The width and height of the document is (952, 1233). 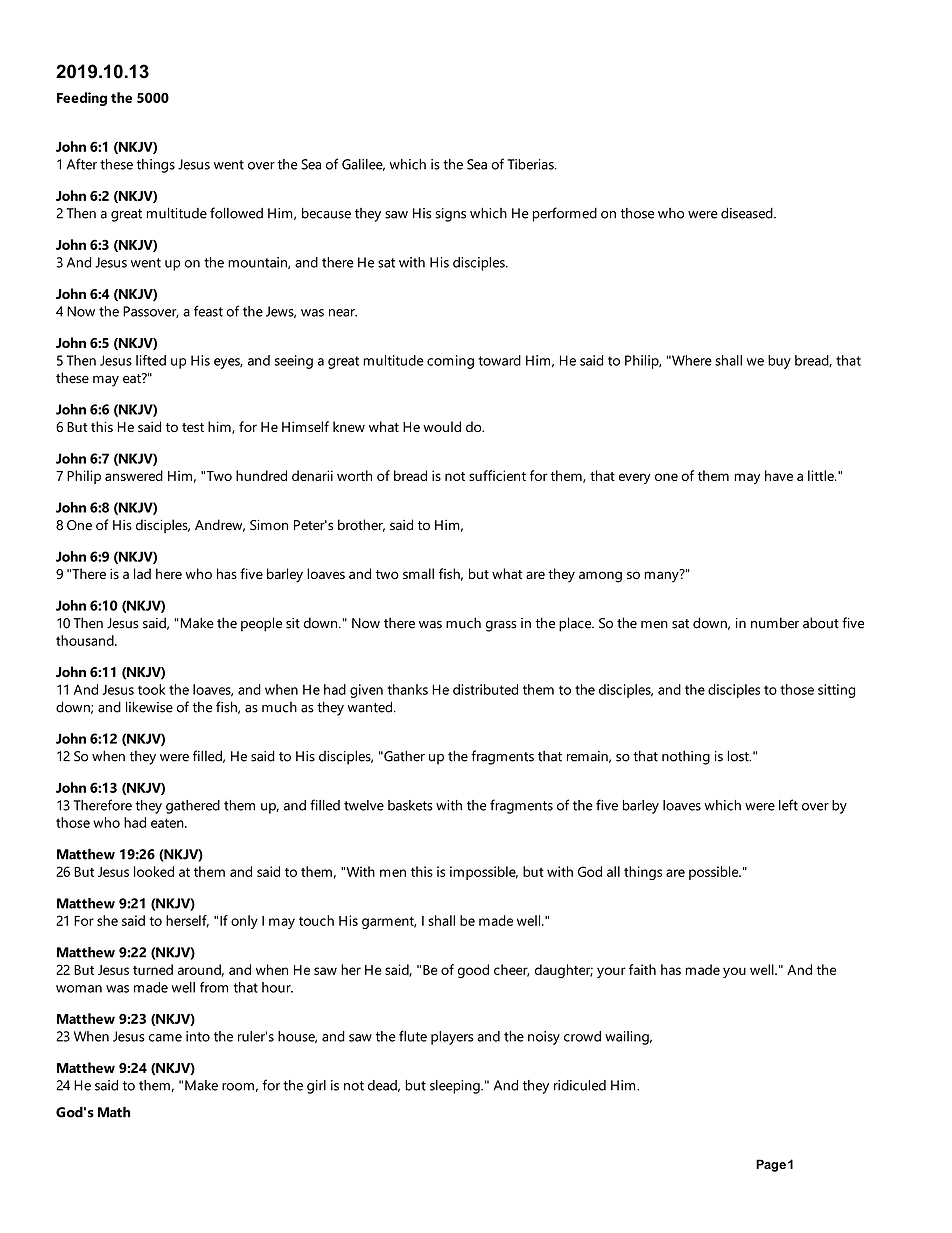 I want to click on Feeding, so click(x=82, y=99).
